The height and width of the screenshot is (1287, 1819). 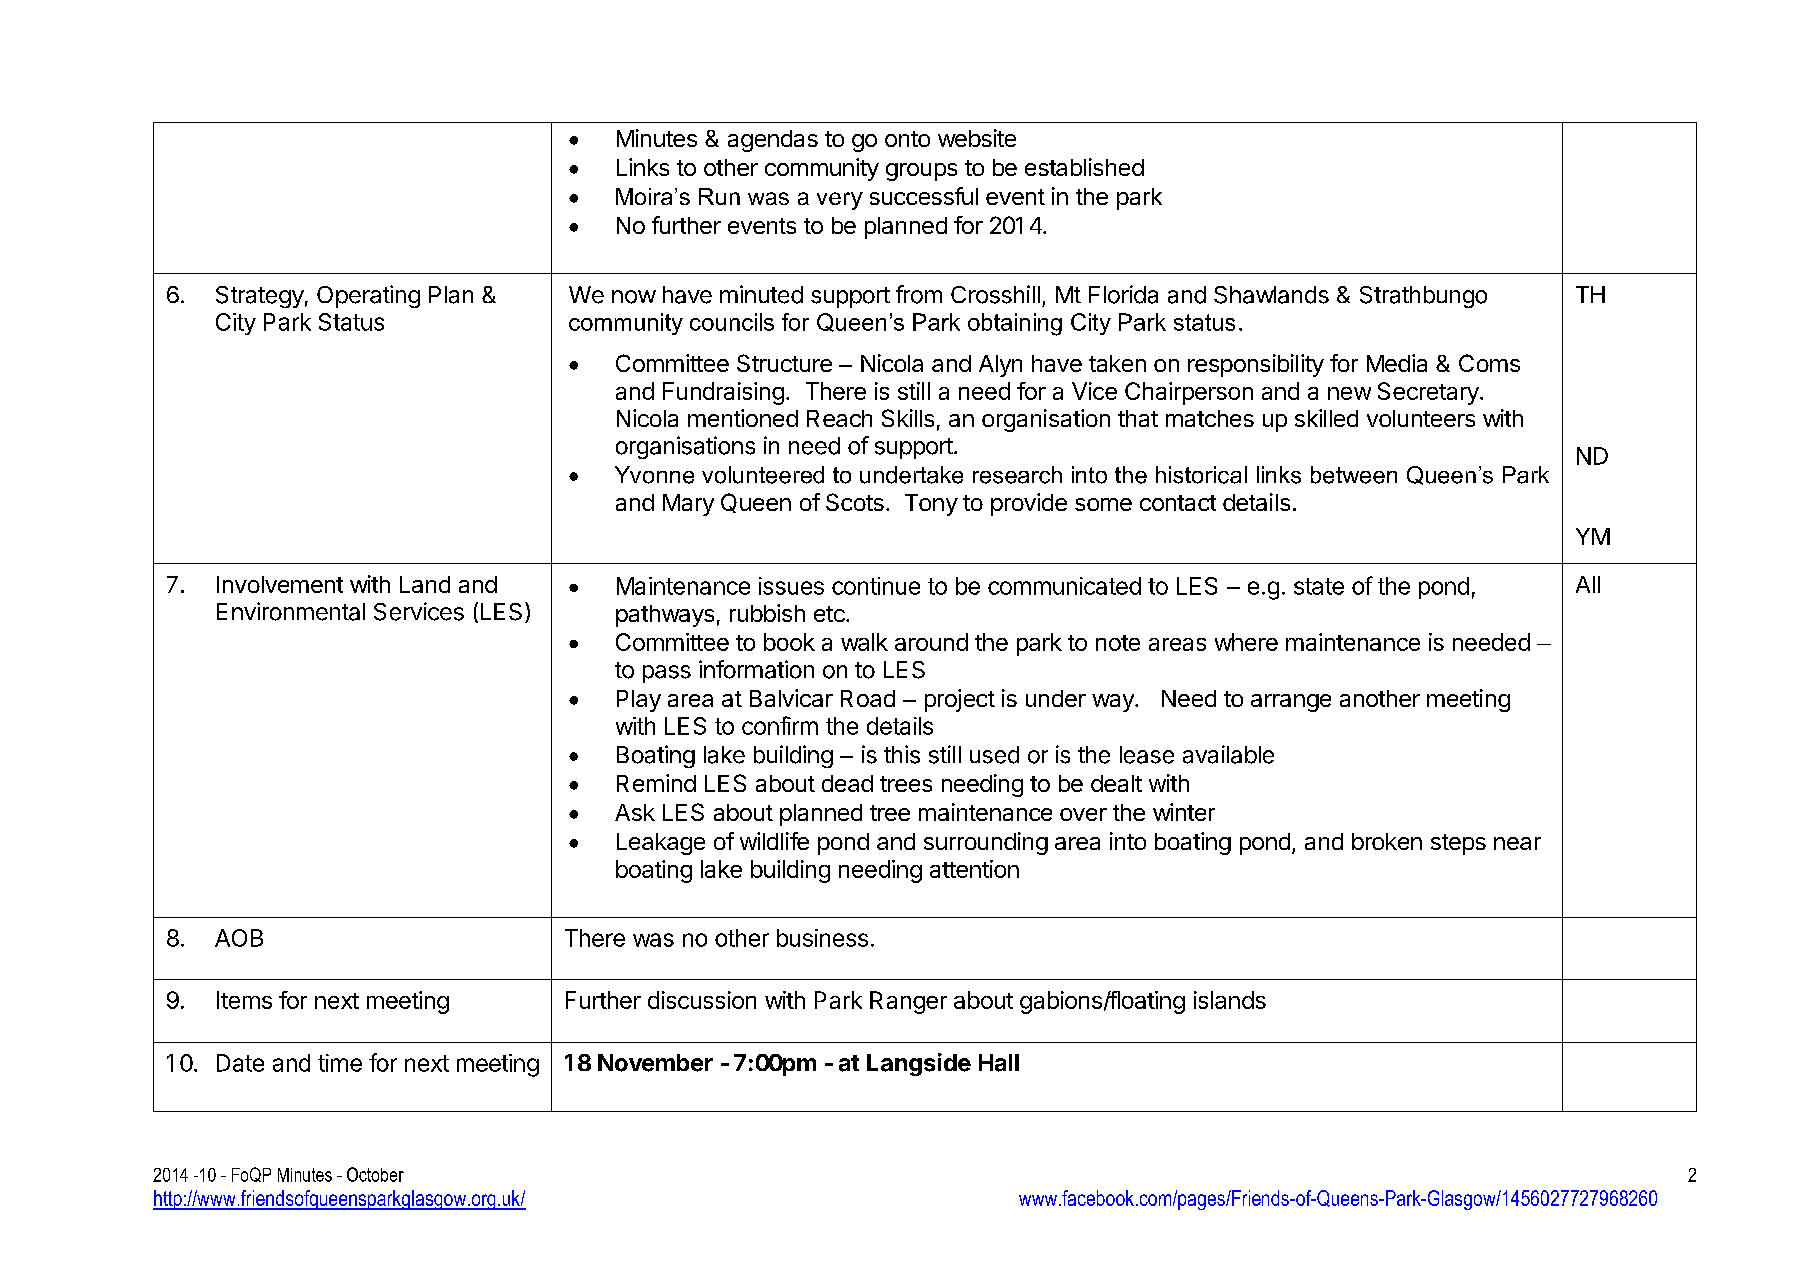 What do you see at coordinates (368, 296) in the screenshot?
I see `Operating` at bounding box center [368, 296].
